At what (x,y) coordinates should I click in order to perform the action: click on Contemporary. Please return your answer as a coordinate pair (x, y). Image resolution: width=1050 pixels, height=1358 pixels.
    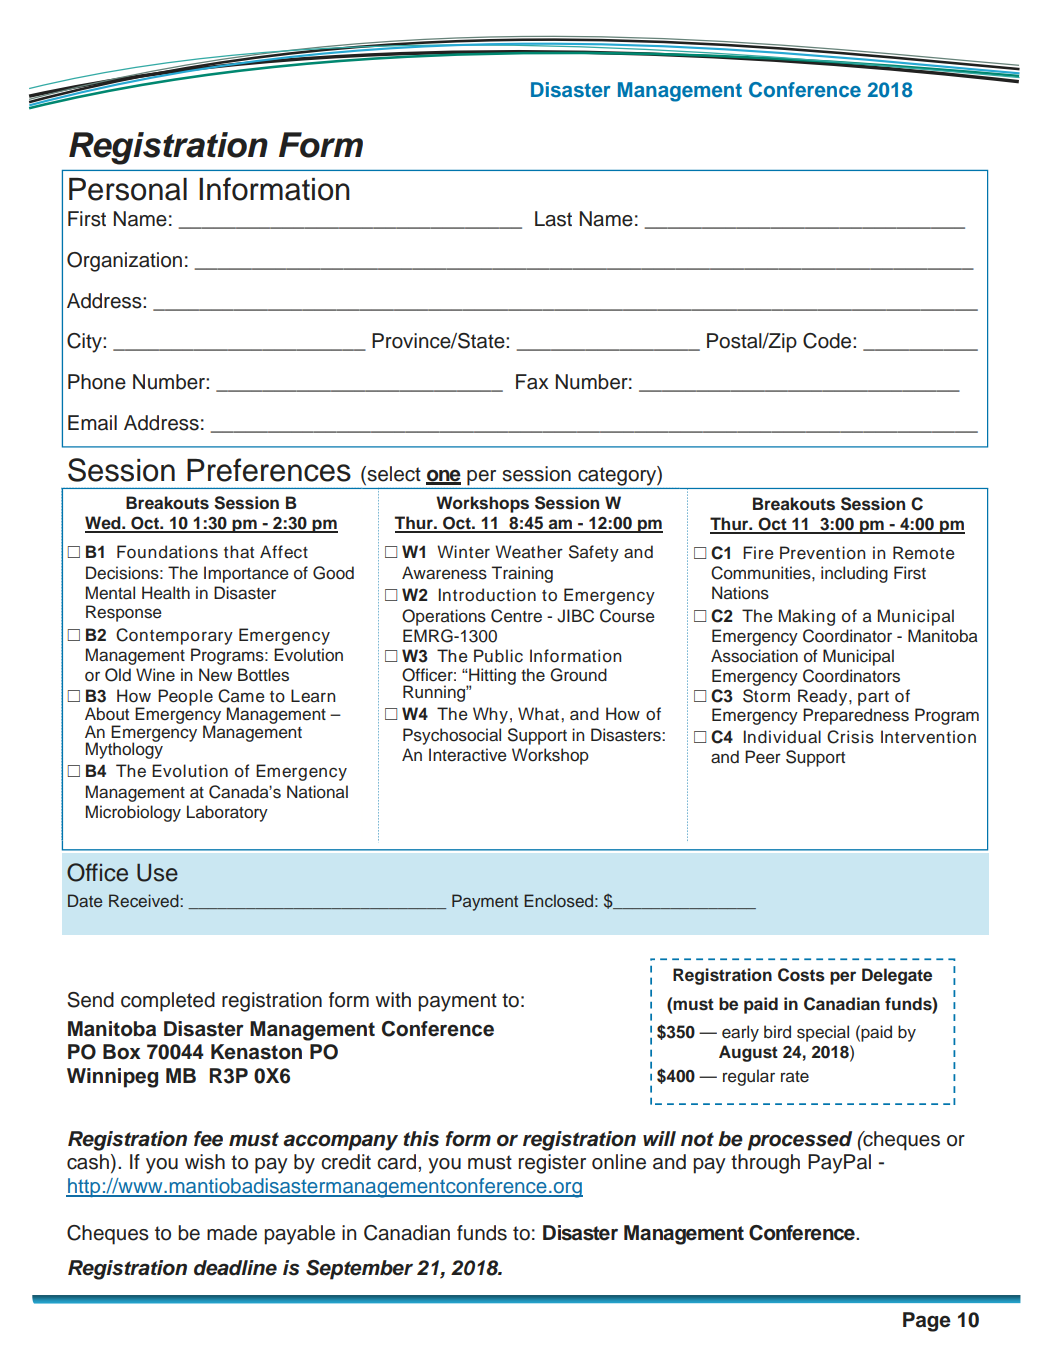
    Looking at the image, I should click on (174, 636).
